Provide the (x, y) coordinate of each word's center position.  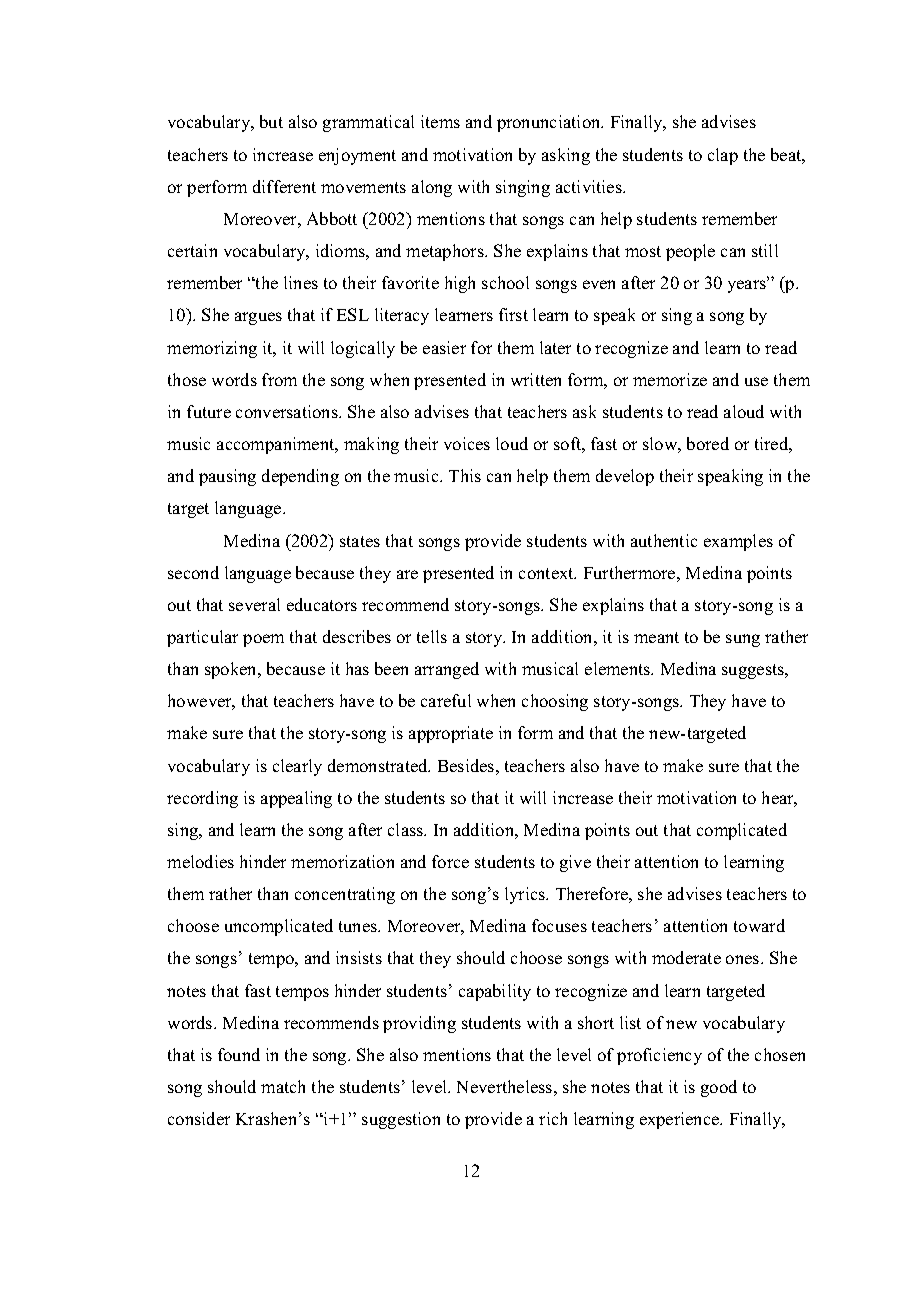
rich (553, 1118)
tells (432, 636)
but (271, 121)
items (440, 121)
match (283, 1086)
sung (743, 640)
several (254, 604)
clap (723, 156)
